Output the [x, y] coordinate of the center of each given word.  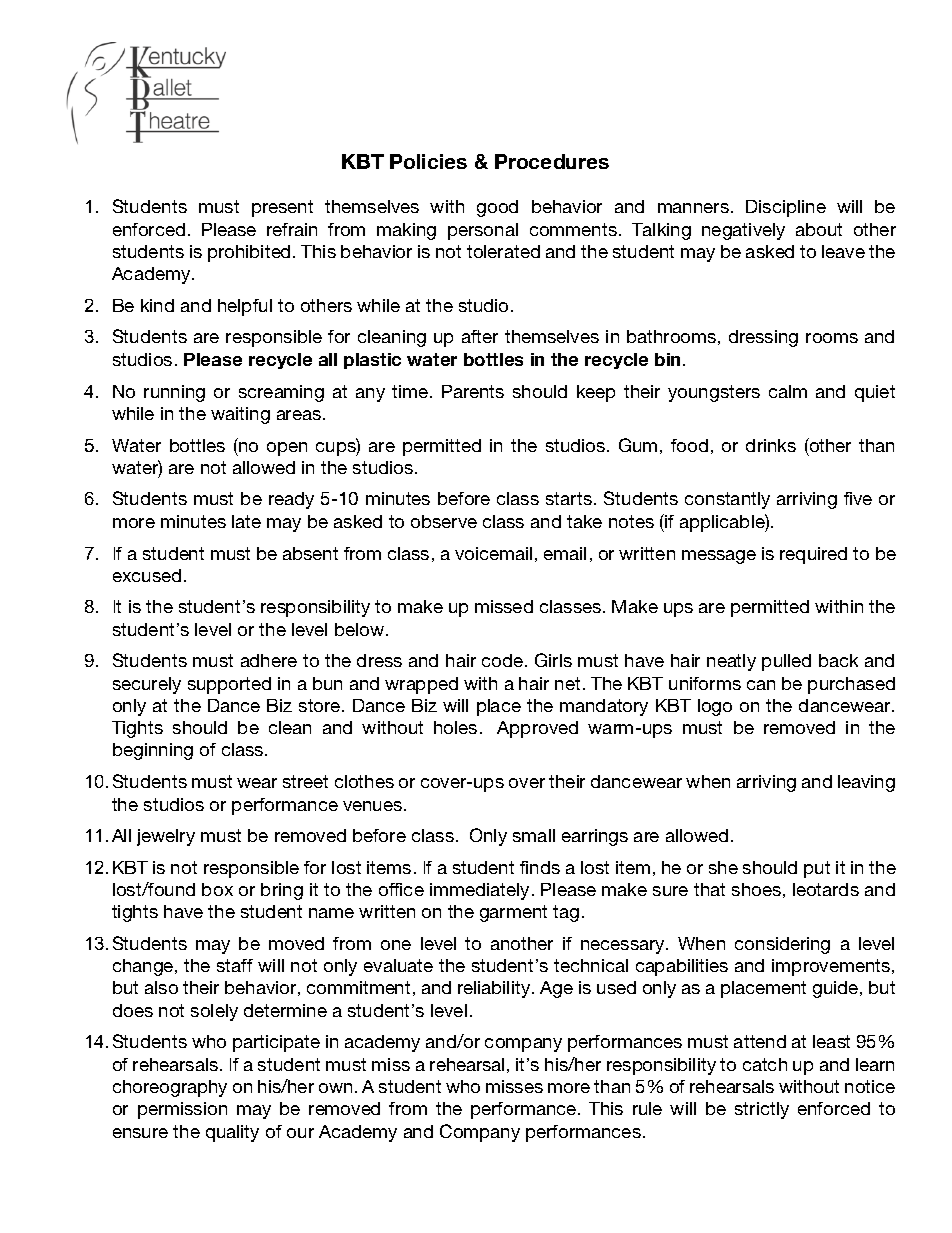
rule [647, 1108]
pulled [786, 662]
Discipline [786, 208]
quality [232, 1133]
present [282, 208]
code [504, 660]
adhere [269, 660]
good [497, 208]
